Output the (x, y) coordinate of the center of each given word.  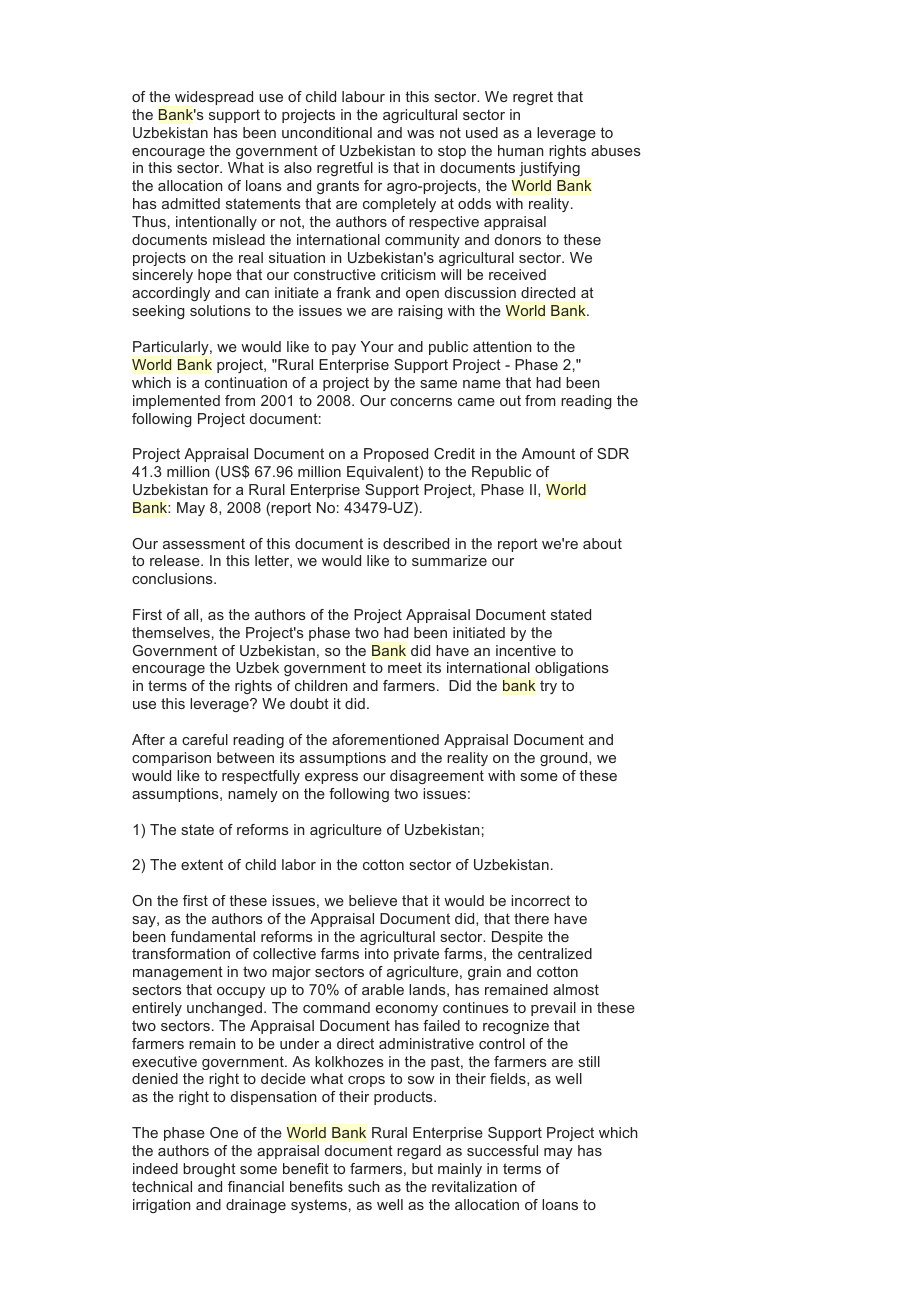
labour (363, 96)
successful (502, 1150)
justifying (549, 169)
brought (209, 1170)
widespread (214, 98)
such (364, 1186)
